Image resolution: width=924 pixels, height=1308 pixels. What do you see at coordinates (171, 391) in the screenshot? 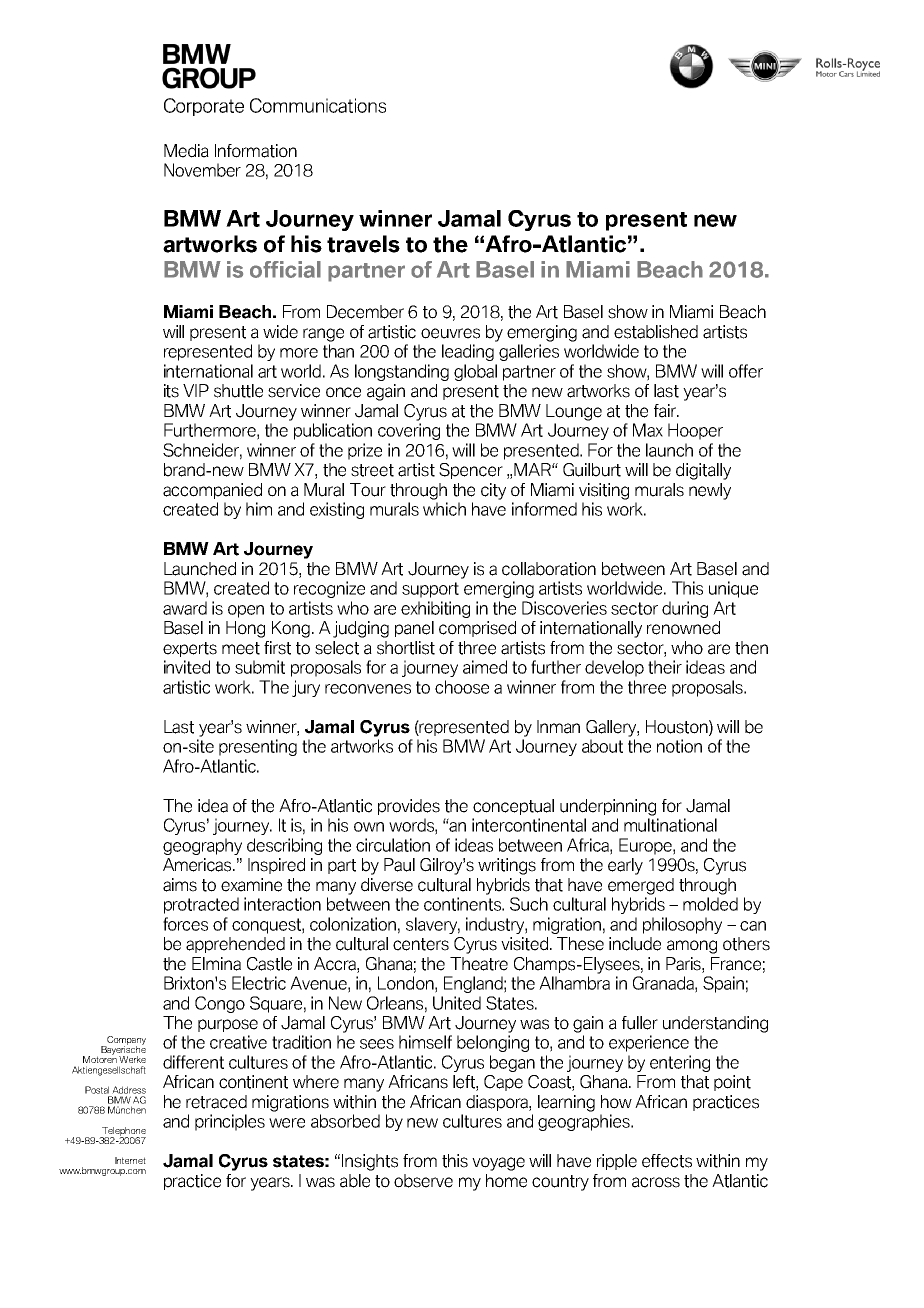
I see `its` at bounding box center [171, 391].
